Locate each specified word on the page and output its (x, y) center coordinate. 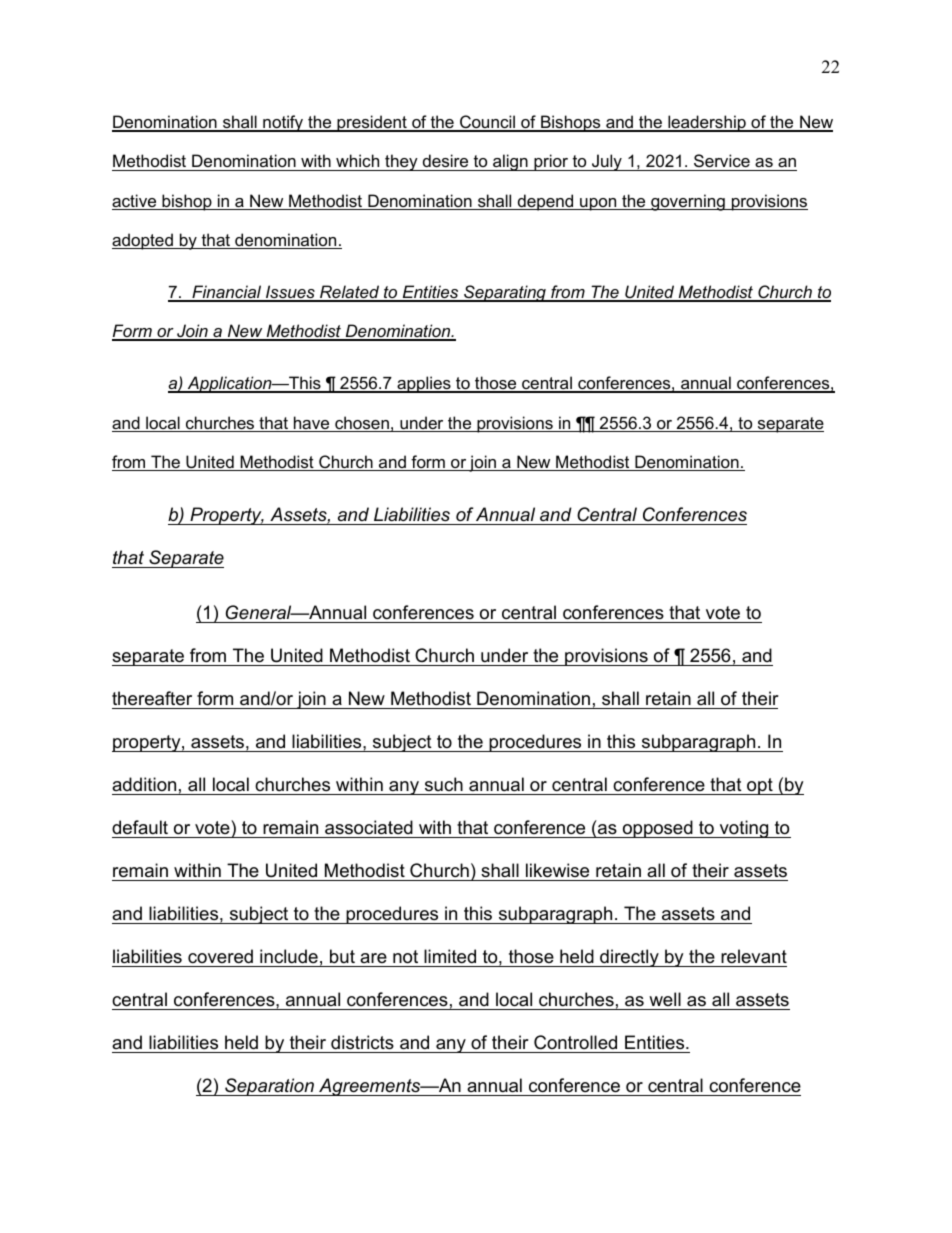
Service (722, 160)
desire (445, 160)
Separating (505, 293)
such (444, 786)
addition (145, 786)
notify (283, 123)
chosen (362, 424)
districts (362, 1042)
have (312, 424)
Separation (269, 1087)
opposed (657, 829)
